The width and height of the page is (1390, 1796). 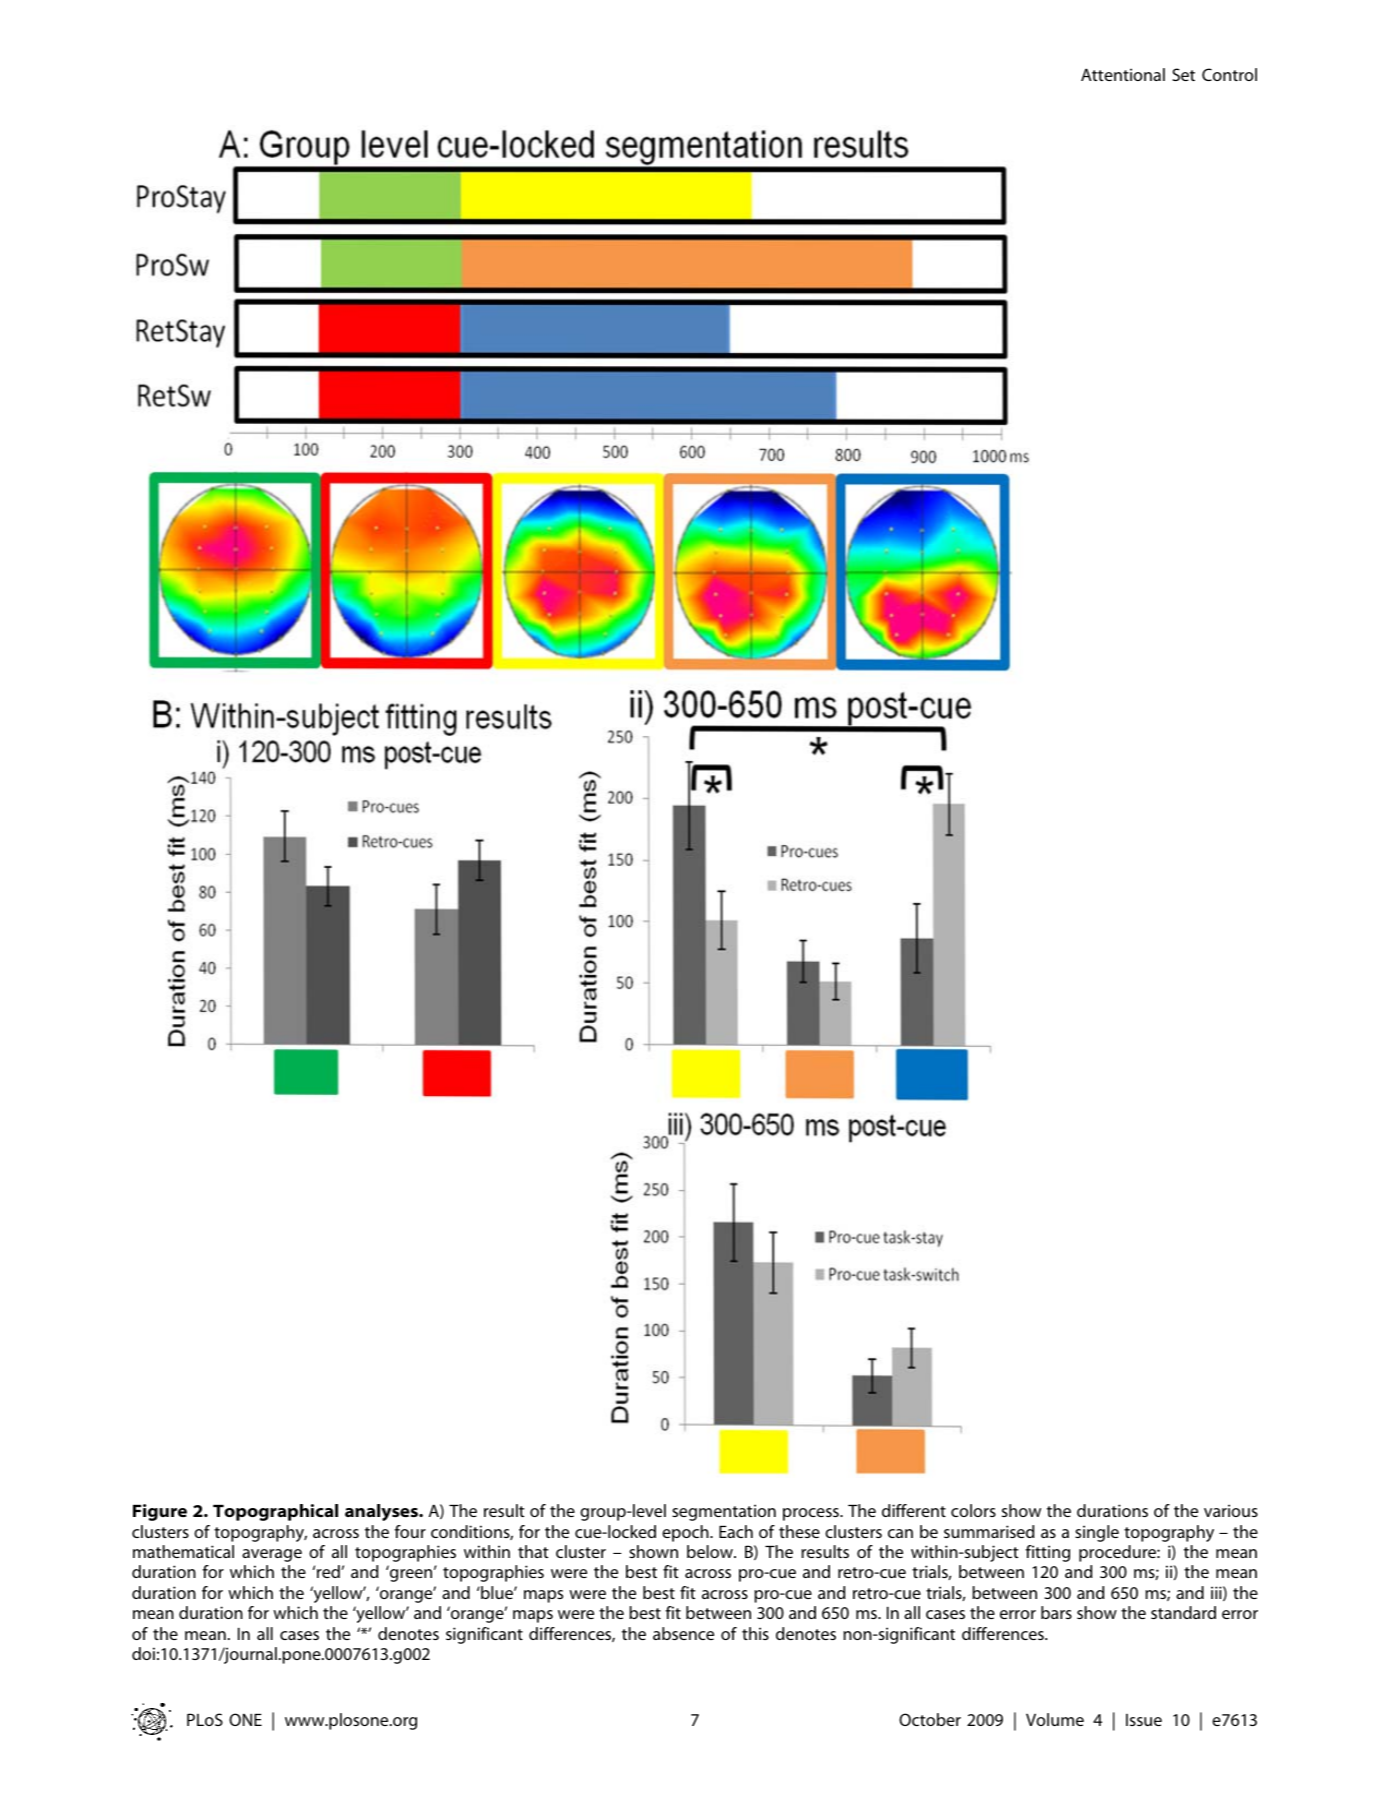 What do you see at coordinates (1123, 74) in the page?
I see `Attentional` at bounding box center [1123, 74].
